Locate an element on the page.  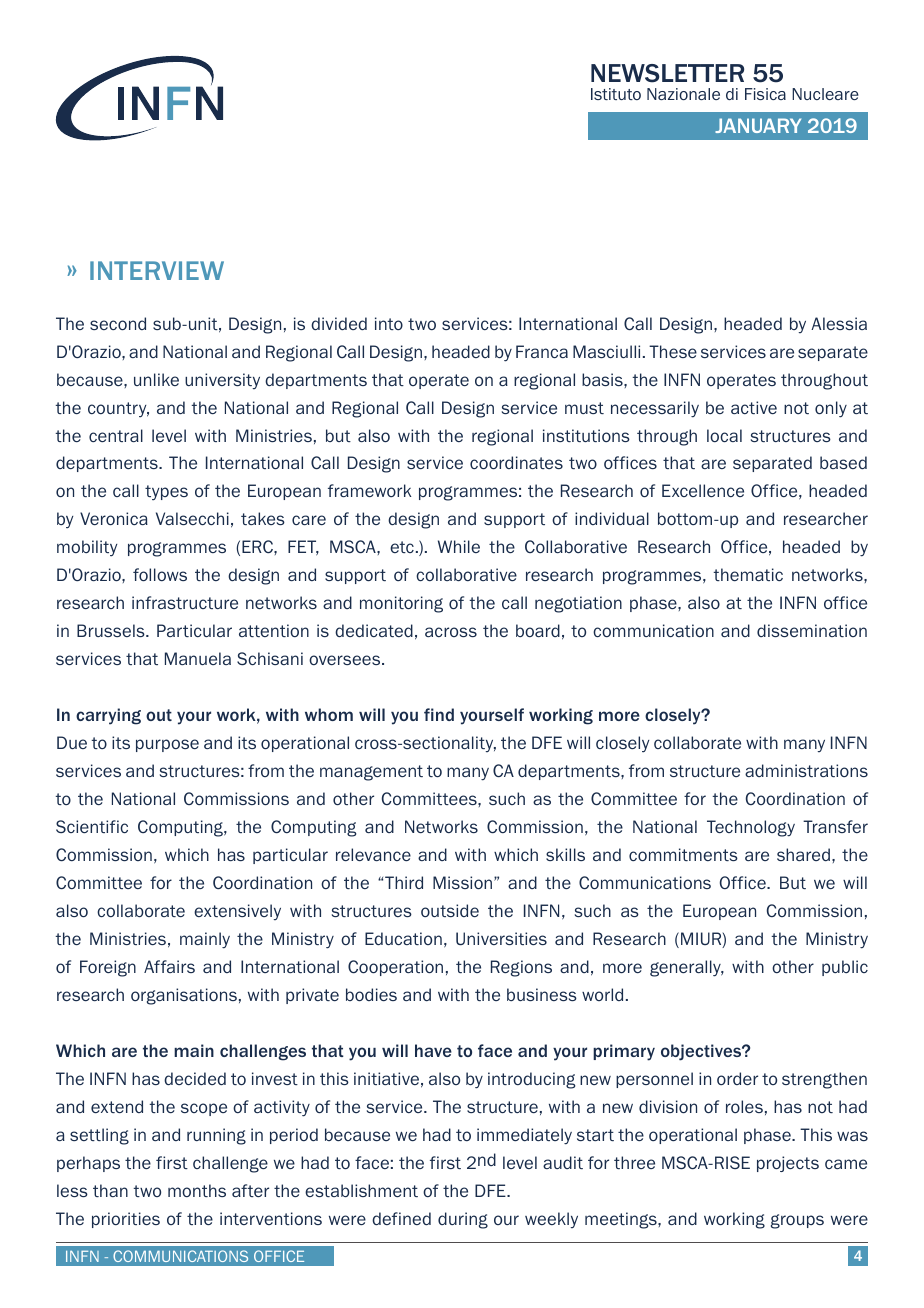
dissemination is located at coordinates (812, 630).
